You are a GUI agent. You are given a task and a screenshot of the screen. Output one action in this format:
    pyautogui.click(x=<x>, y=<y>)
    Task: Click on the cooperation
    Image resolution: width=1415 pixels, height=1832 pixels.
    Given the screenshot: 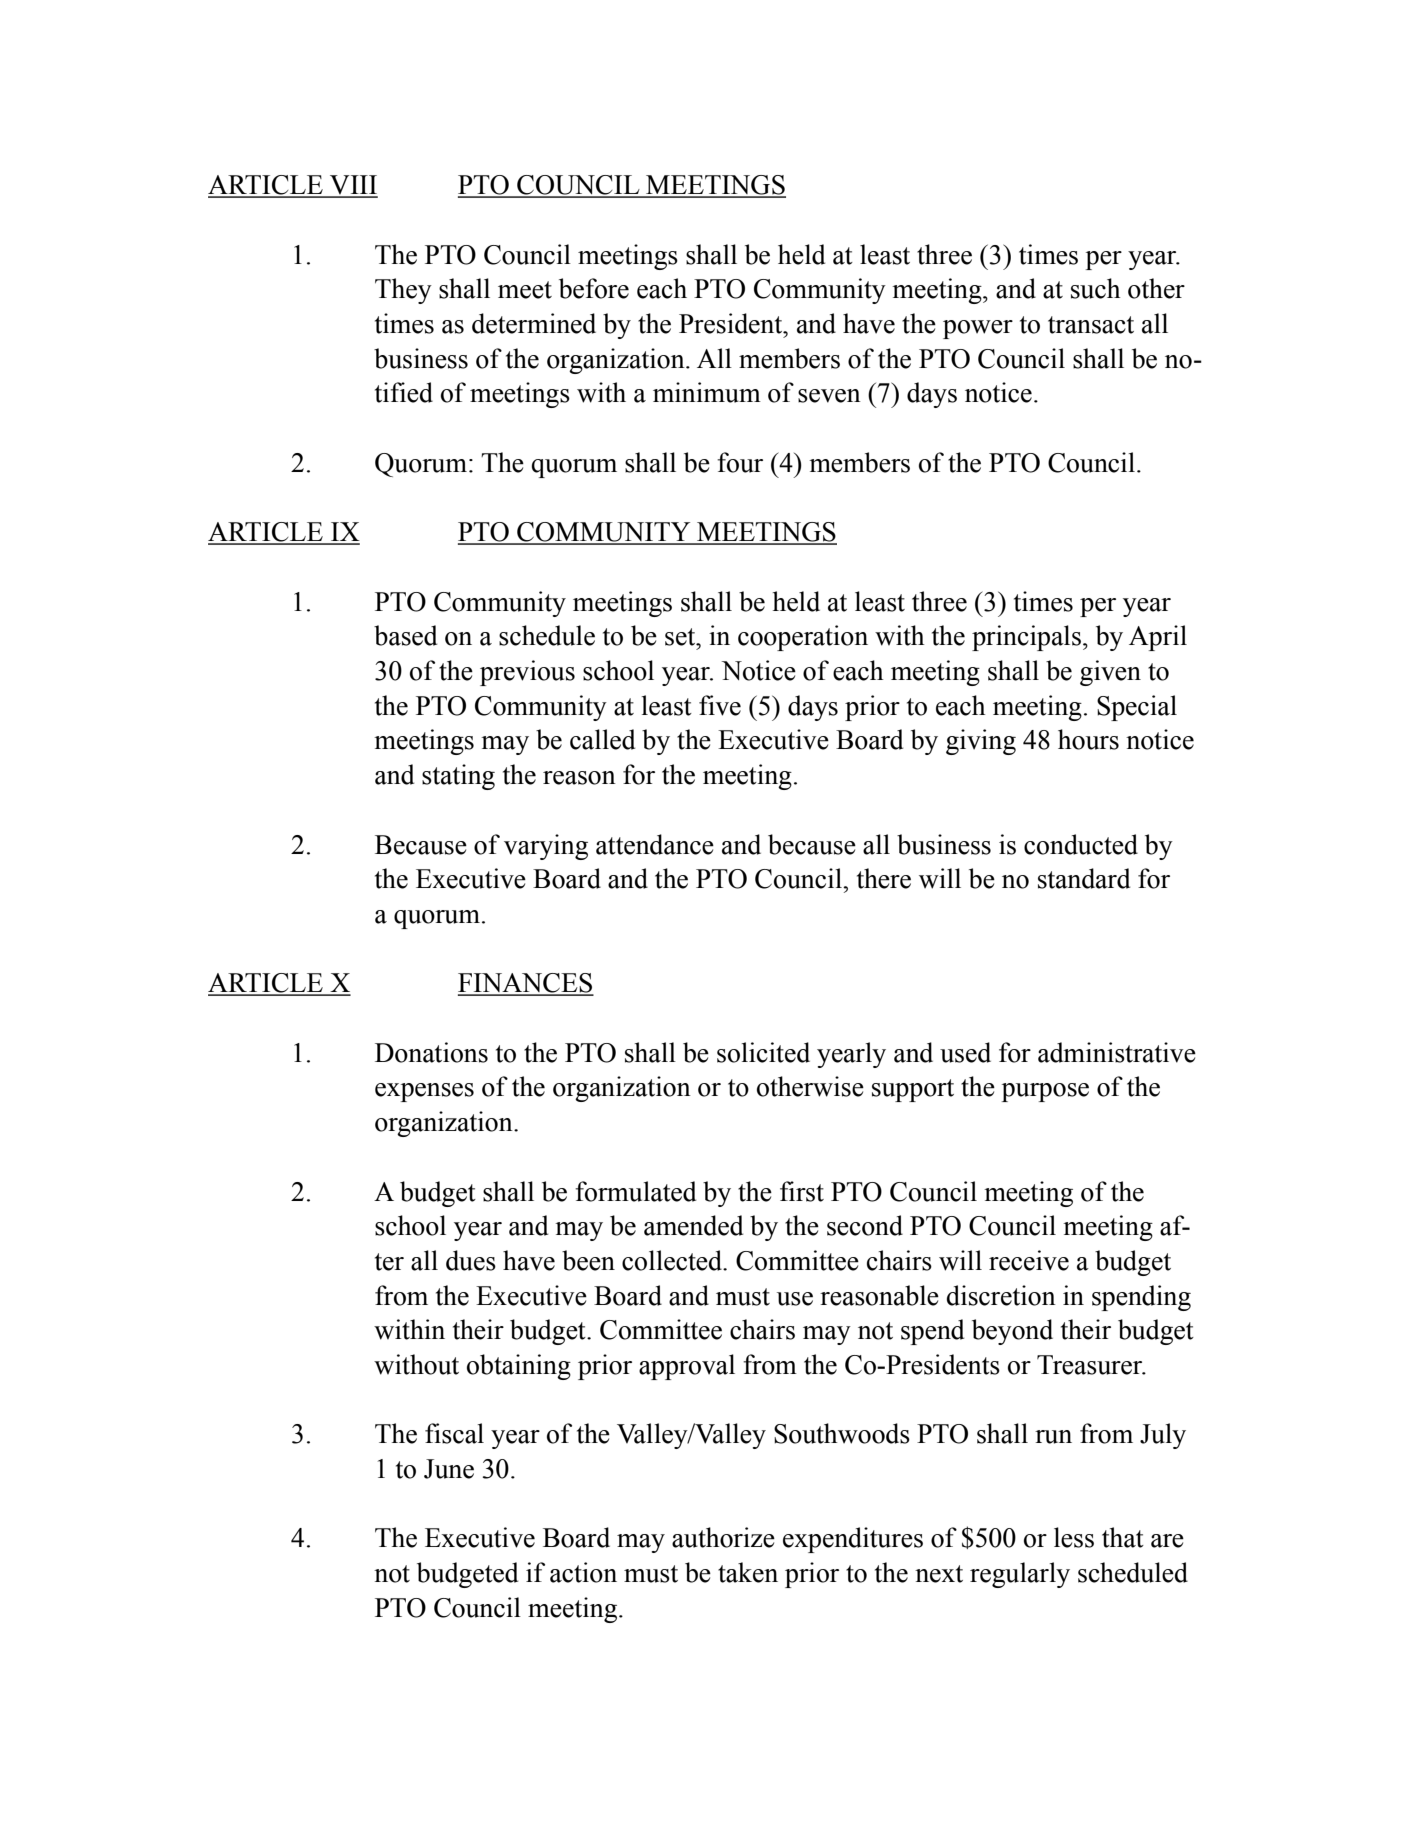 What is the action you would take?
    pyautogui.click(x=803, y=638)
